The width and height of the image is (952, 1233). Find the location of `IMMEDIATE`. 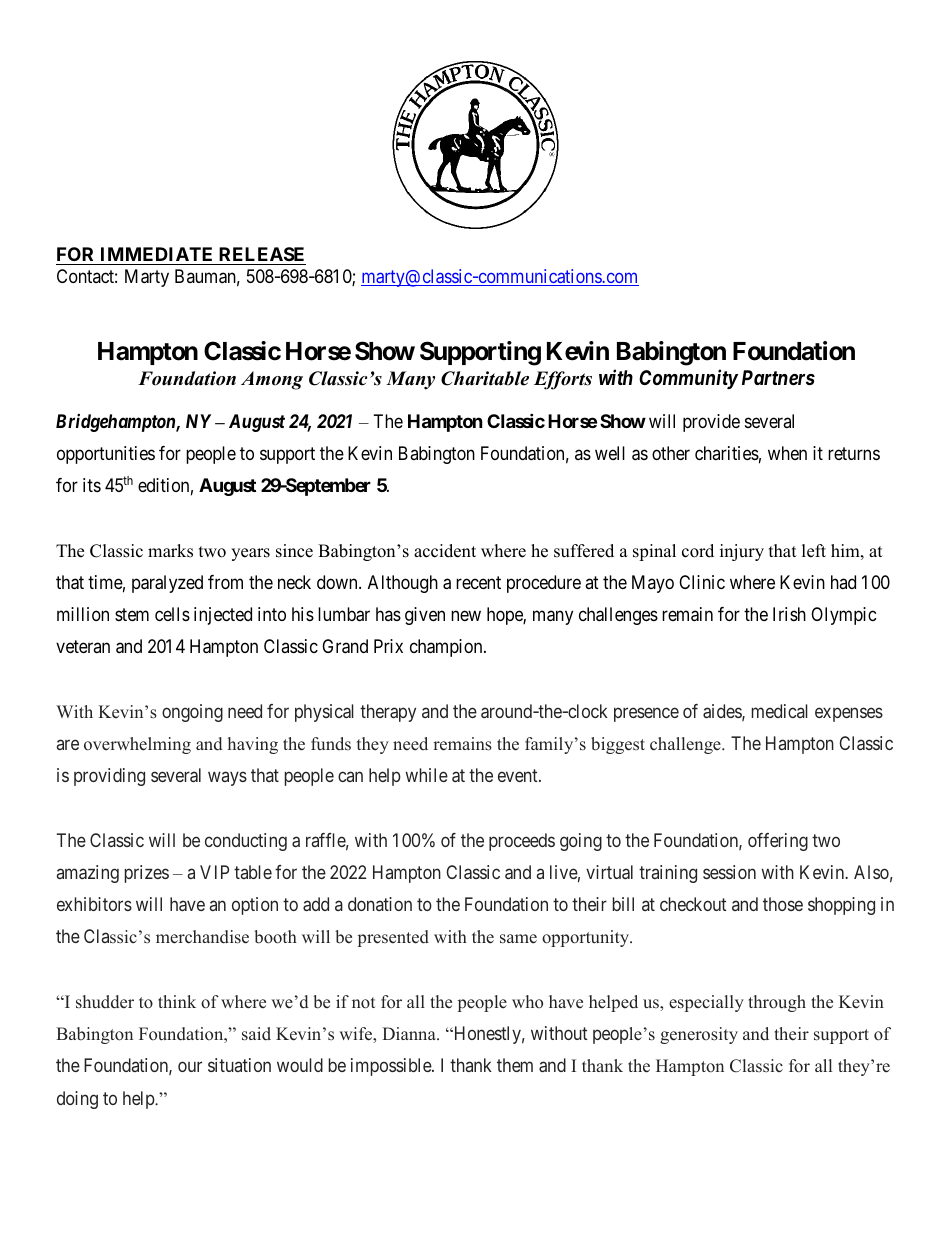

IMMEDIATE is located at coordinates (156, 254).
